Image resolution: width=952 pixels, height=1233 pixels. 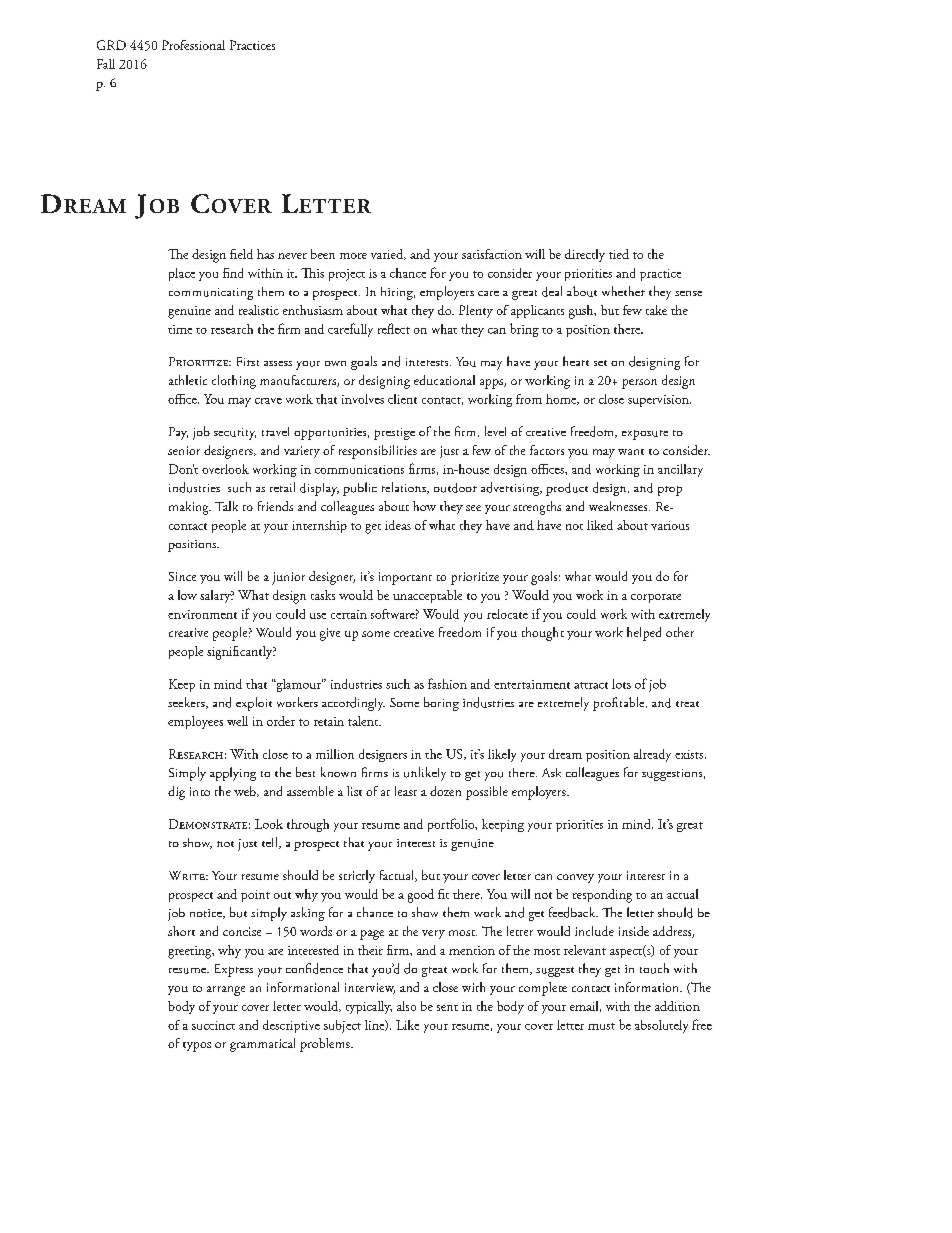 What do you see at coordinates (406, 1006) in the screenshot?
I see `also` at bounding box center [406, 1006].
